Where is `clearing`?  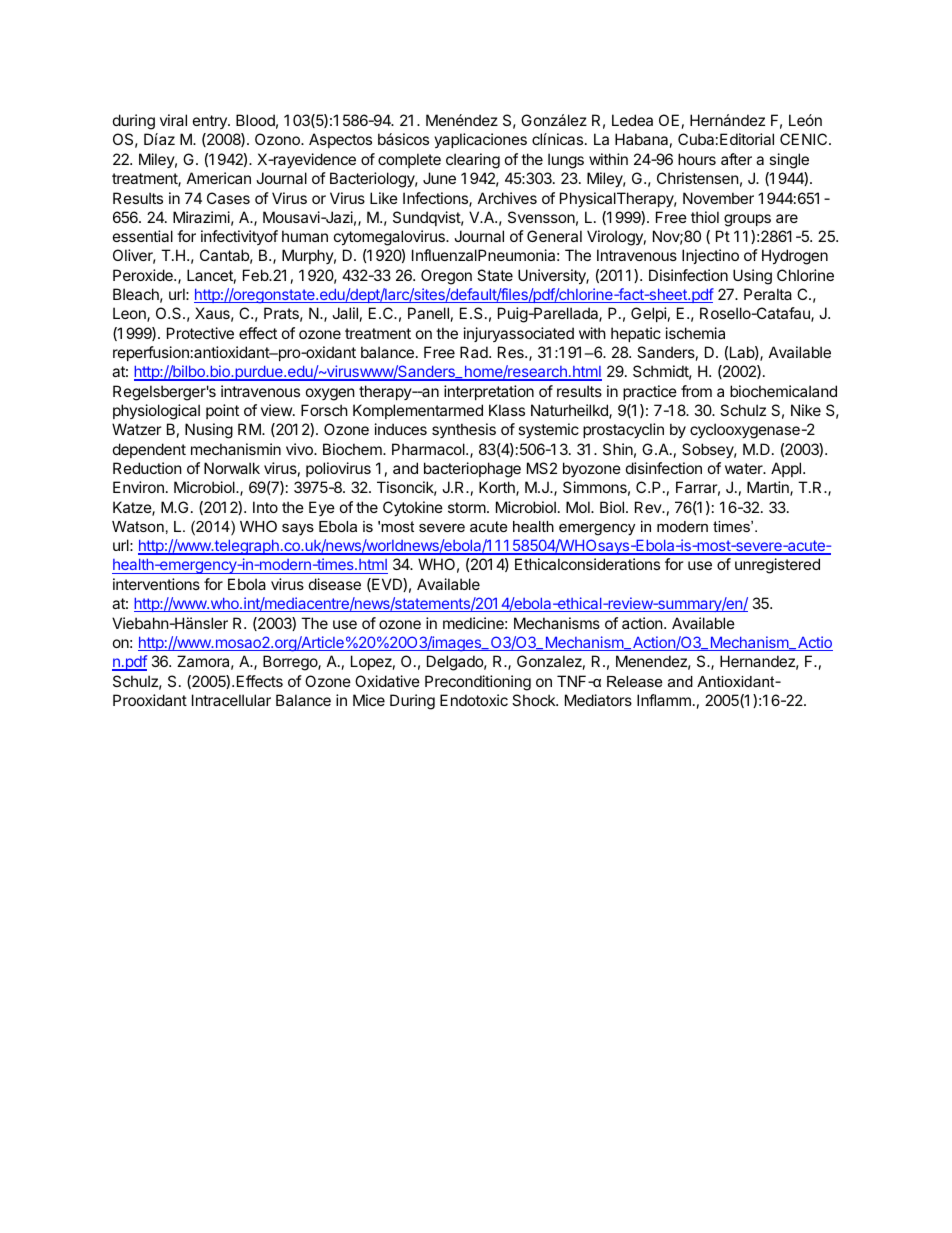
clearing is located at coordinates (473, 161).
